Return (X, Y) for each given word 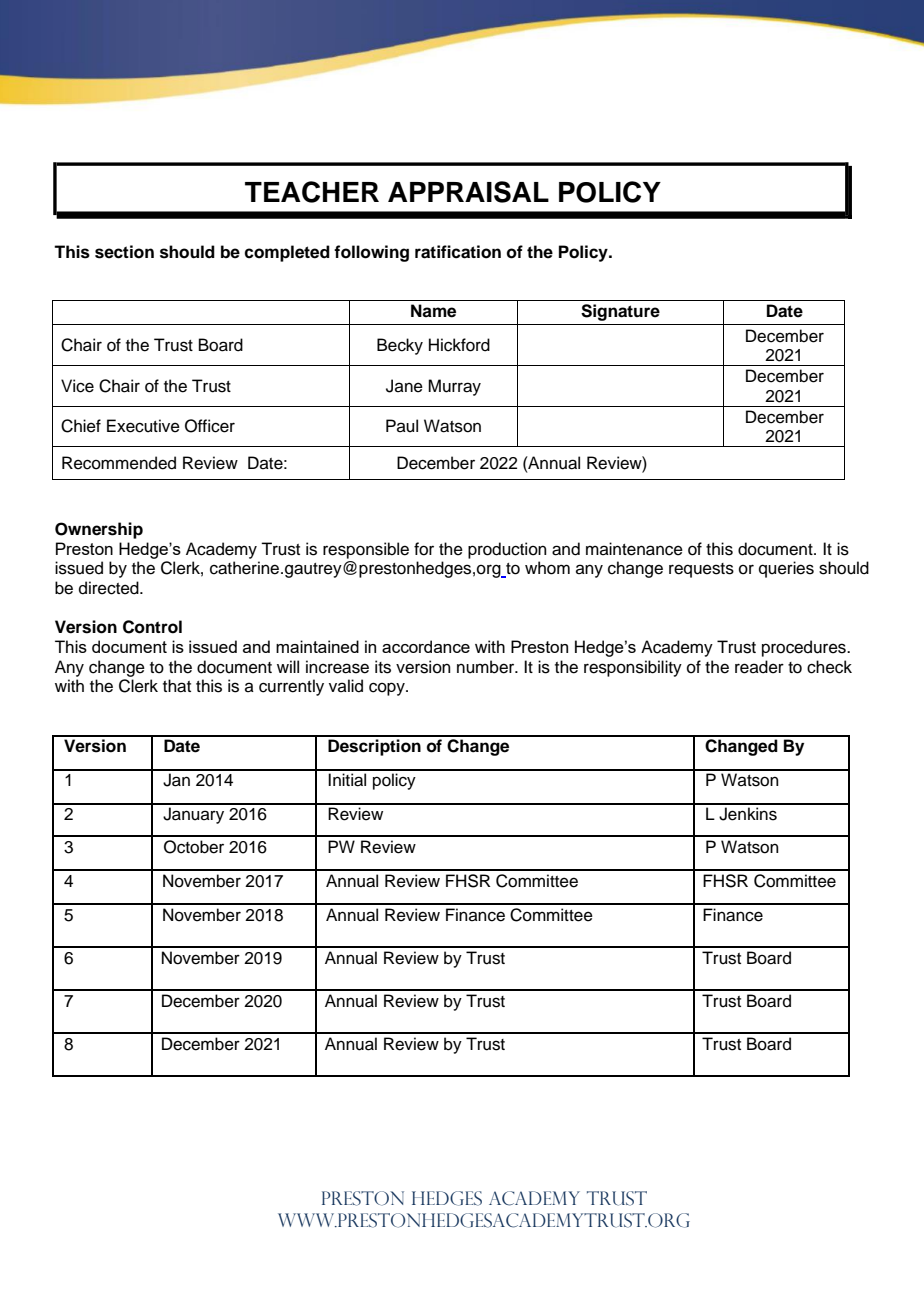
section (124, 252)
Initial (347, 780)
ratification (458, 252)
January (193, 815)
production (507, 550)
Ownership (99, 530)
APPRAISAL (468, 192)
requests (701, 570)
